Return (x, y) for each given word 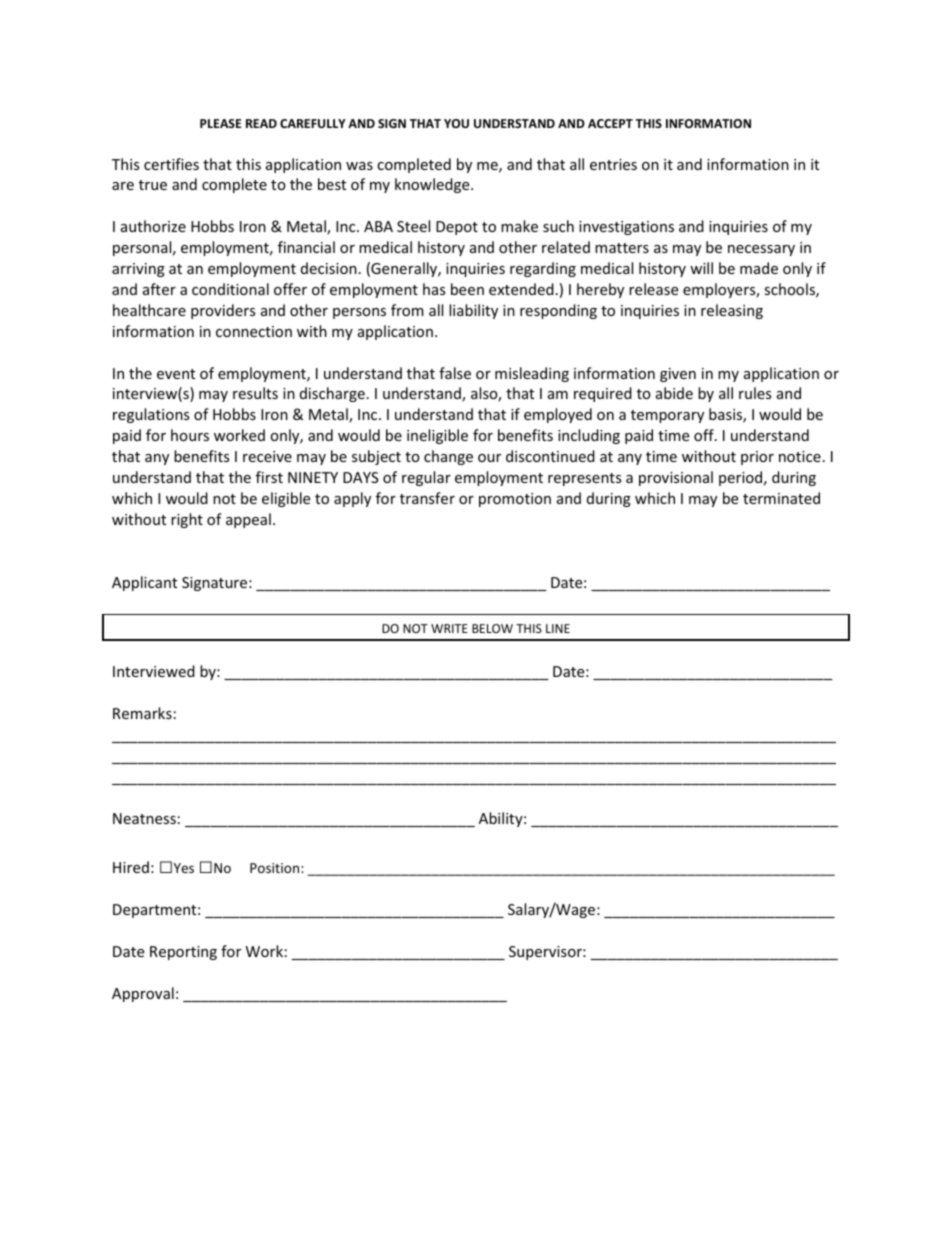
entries (613, 164)
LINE (558, 628)
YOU (456, 123)
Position (276, 868)
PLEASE (220, 123)
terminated (781, 498)
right (187, 520)
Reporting (183, 953)
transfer (427, 498)
